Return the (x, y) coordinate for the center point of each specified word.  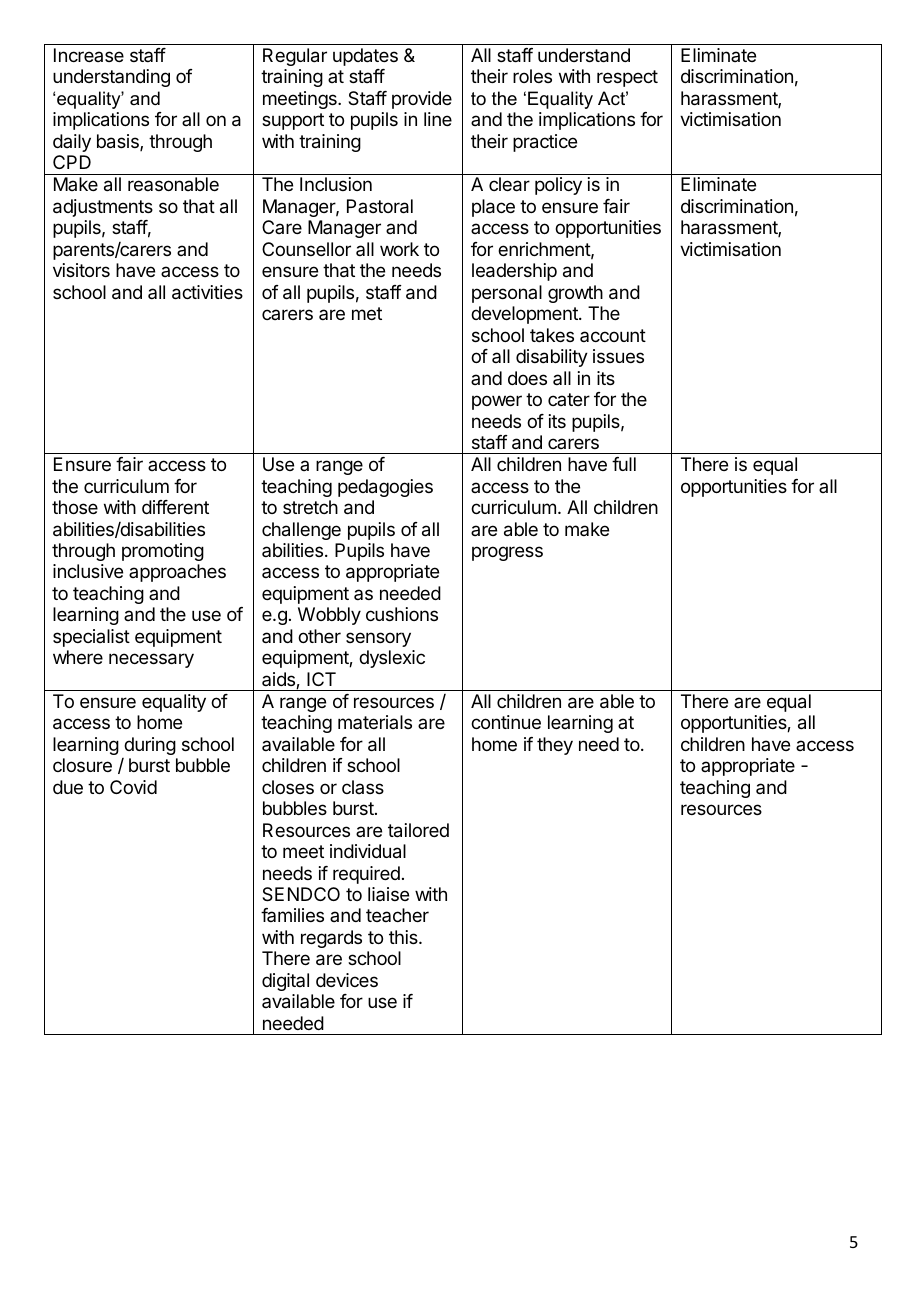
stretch (310, 507)
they (555, 746)
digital (285, 982)
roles (532, 76)
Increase (89, 55)
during (150, 746)
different (175, 507)
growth (575, 294)
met (367, 313)
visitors (81, 270)
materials (375, 722)
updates (365, 57)
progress (507, 553)
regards (331, 939)
